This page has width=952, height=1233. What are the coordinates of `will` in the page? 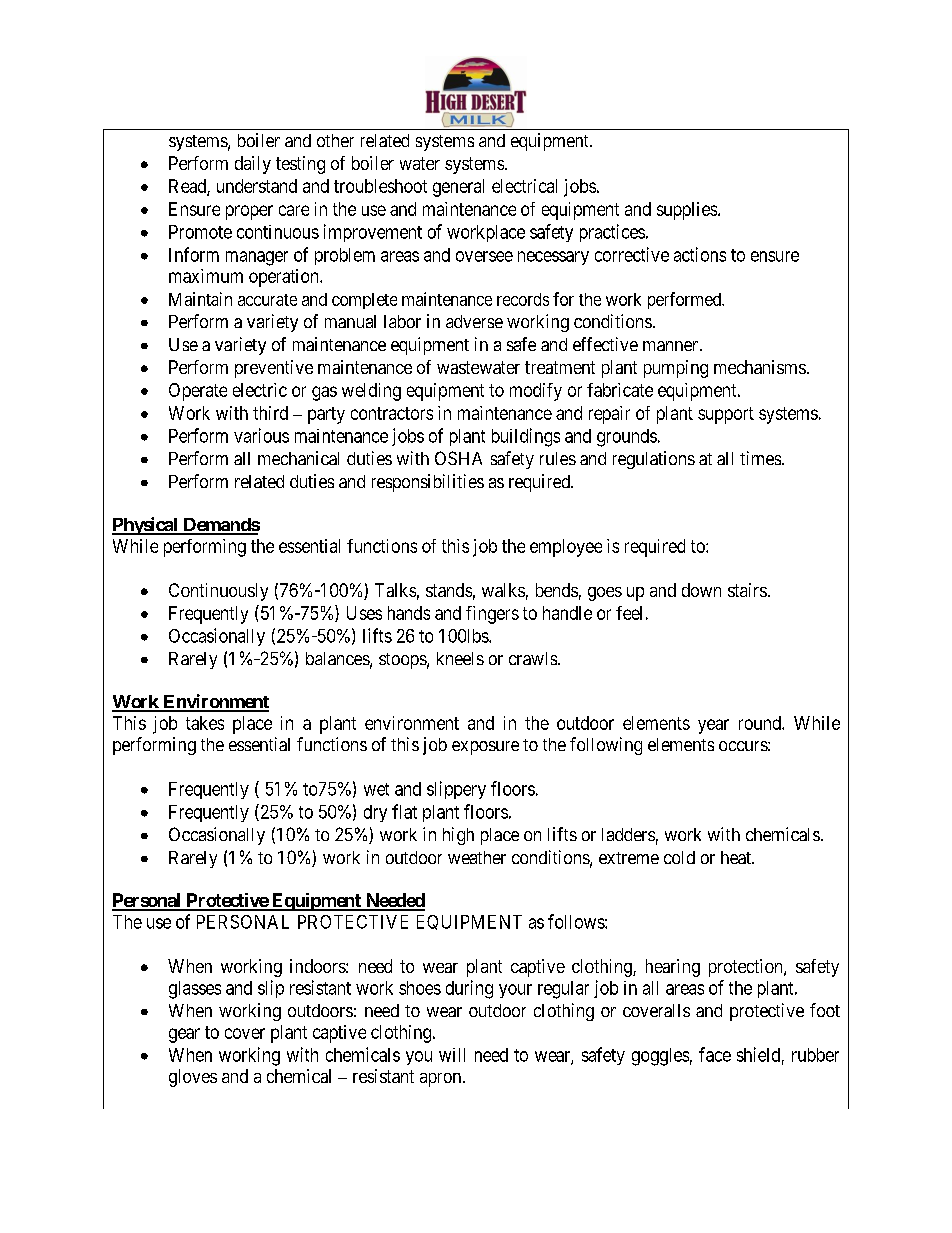 It's located at (452, 1055).
